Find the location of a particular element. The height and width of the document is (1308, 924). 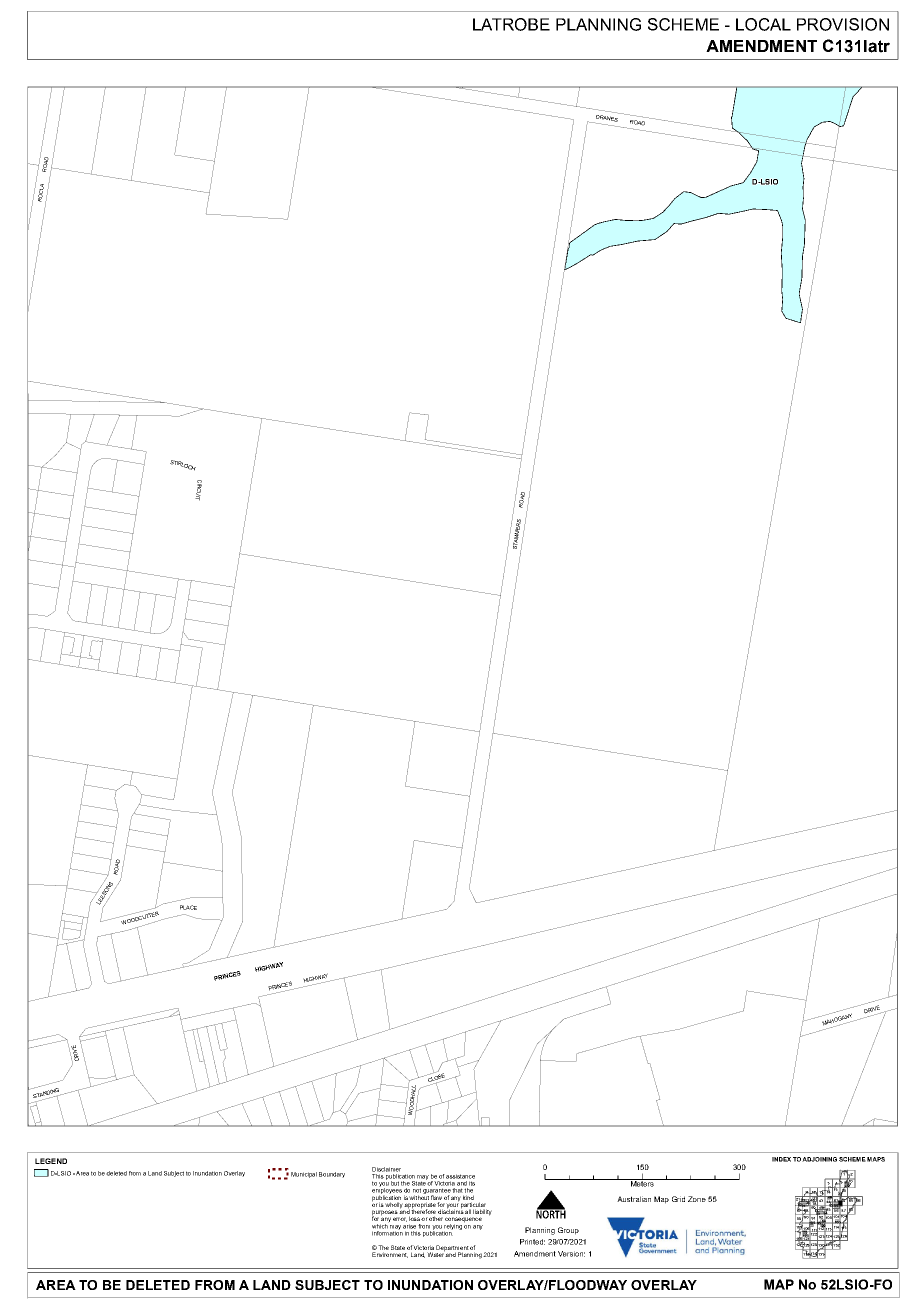

assistance is located at coordinates (460, 1176).
